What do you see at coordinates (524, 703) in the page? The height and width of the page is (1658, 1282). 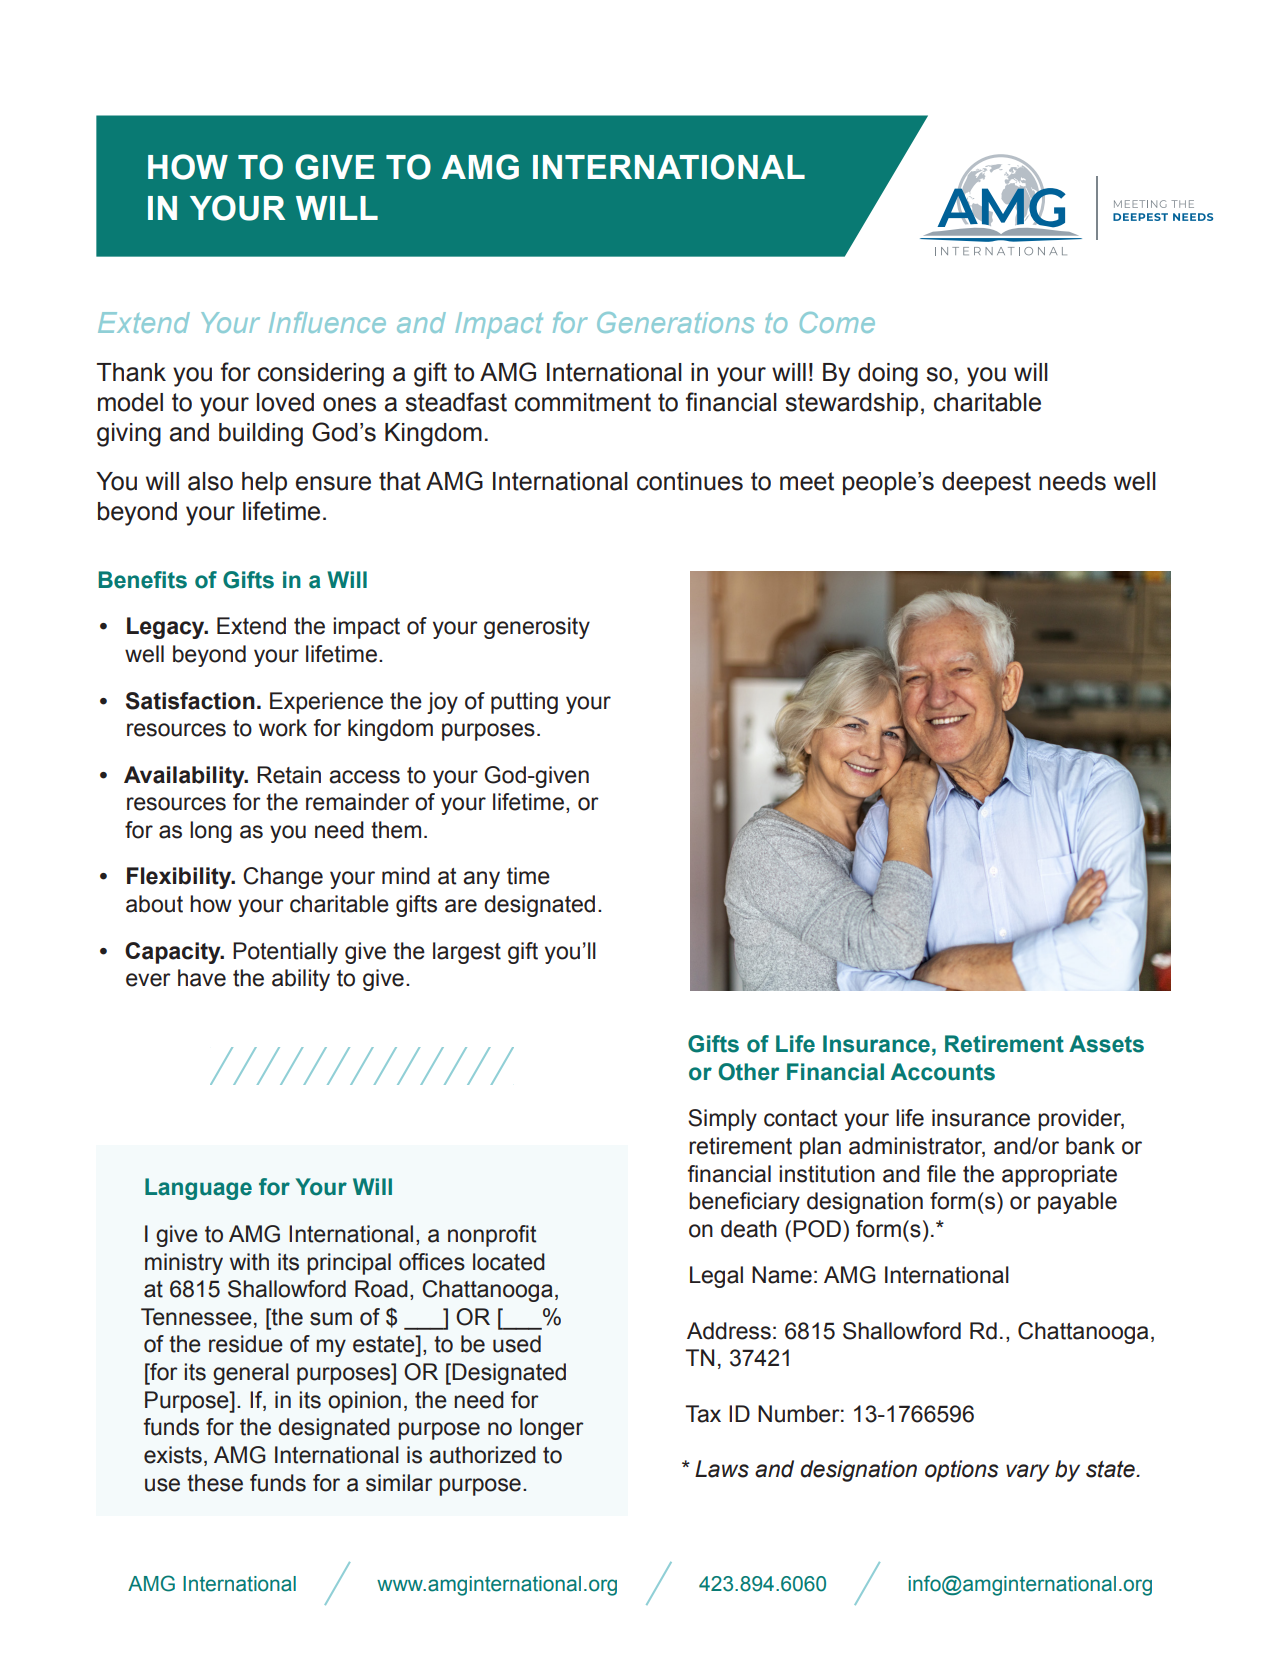 I see `putting` at bounding box center [524, 703].
